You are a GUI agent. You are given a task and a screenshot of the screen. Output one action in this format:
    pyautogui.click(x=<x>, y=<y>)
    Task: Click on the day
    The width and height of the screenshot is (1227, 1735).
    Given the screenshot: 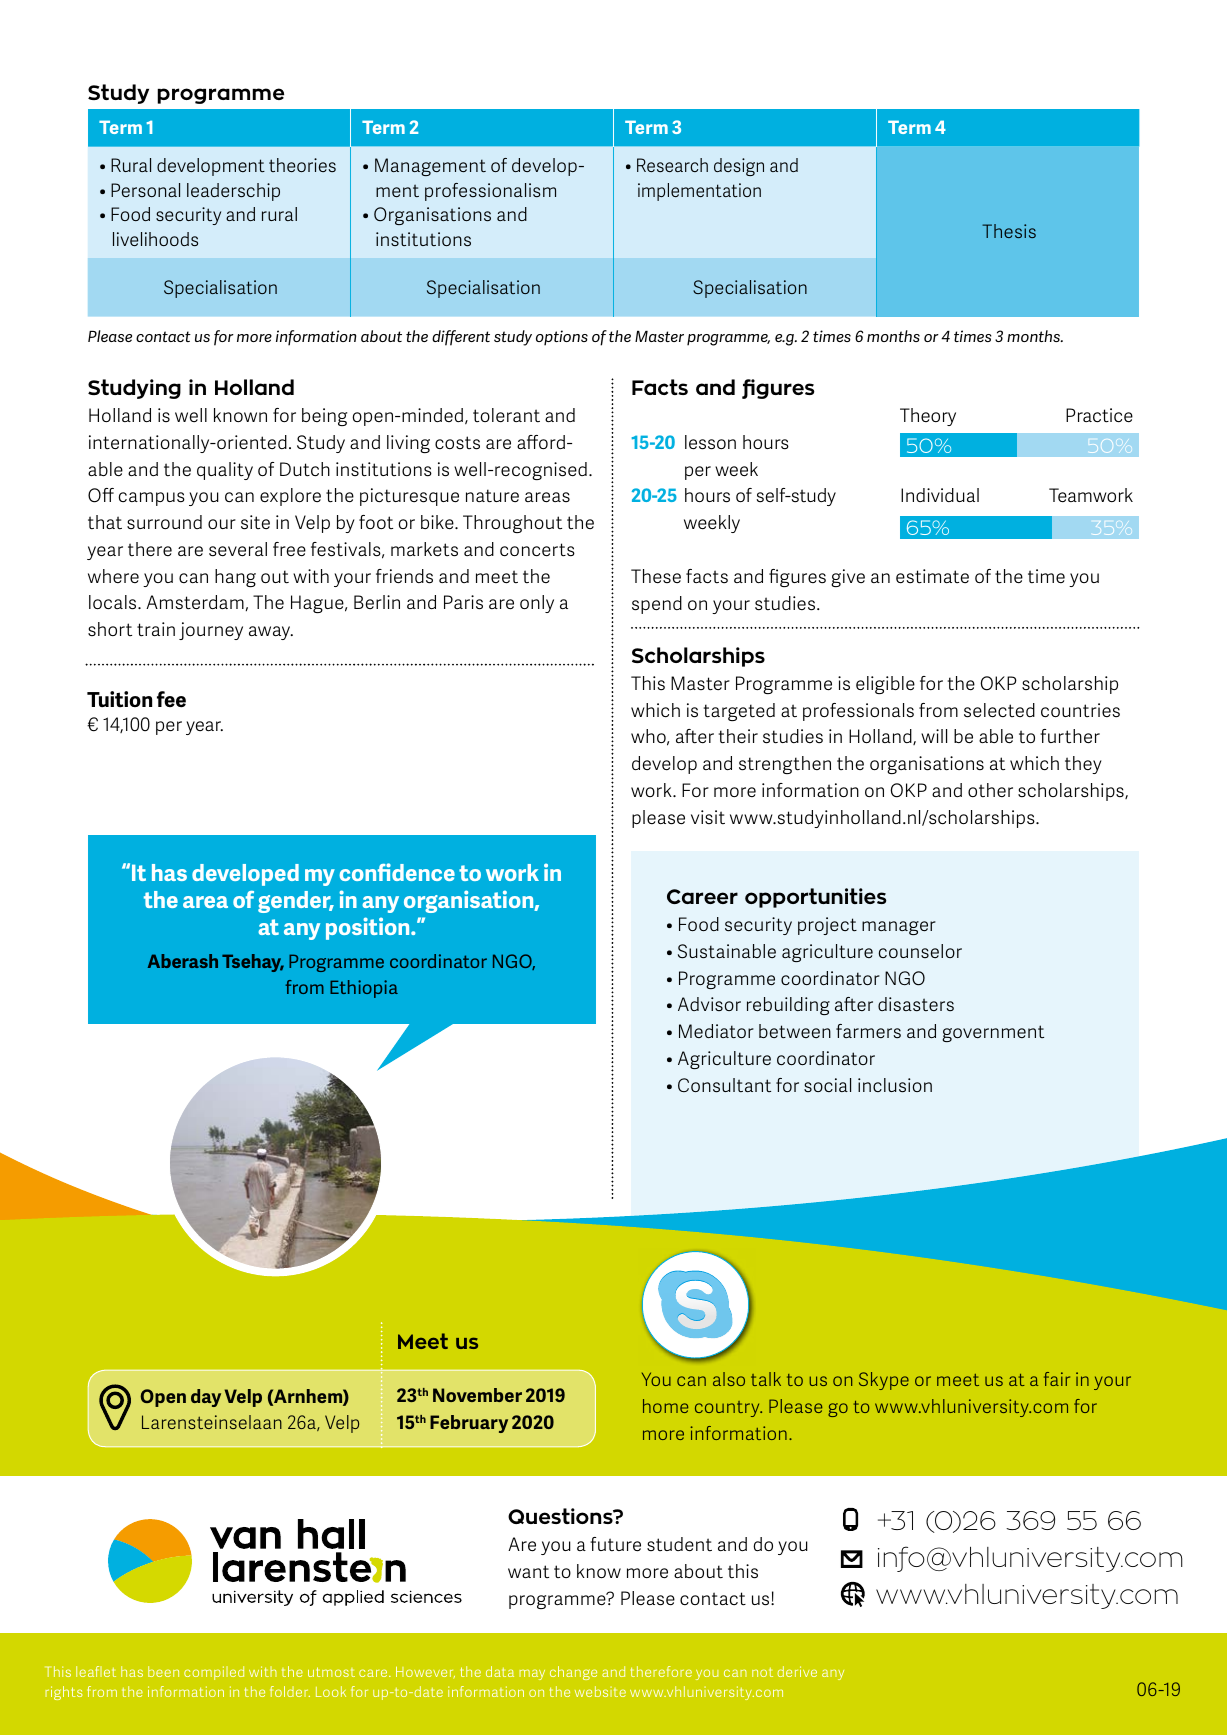 What is the action you would take?
    pyautogui.click(x=206, y=1398)
